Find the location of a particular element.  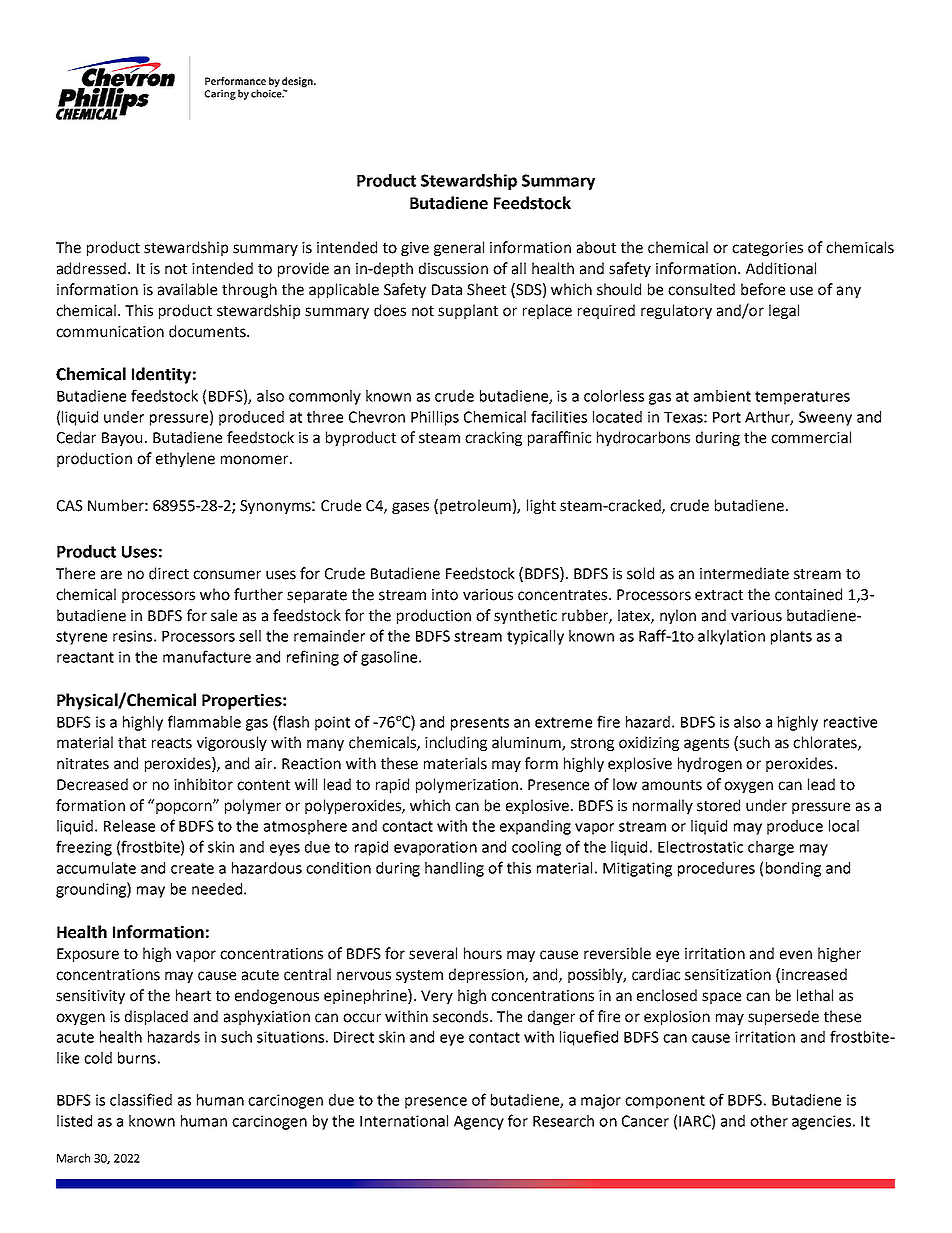

Agency is located at coordinates (479, 1123).
